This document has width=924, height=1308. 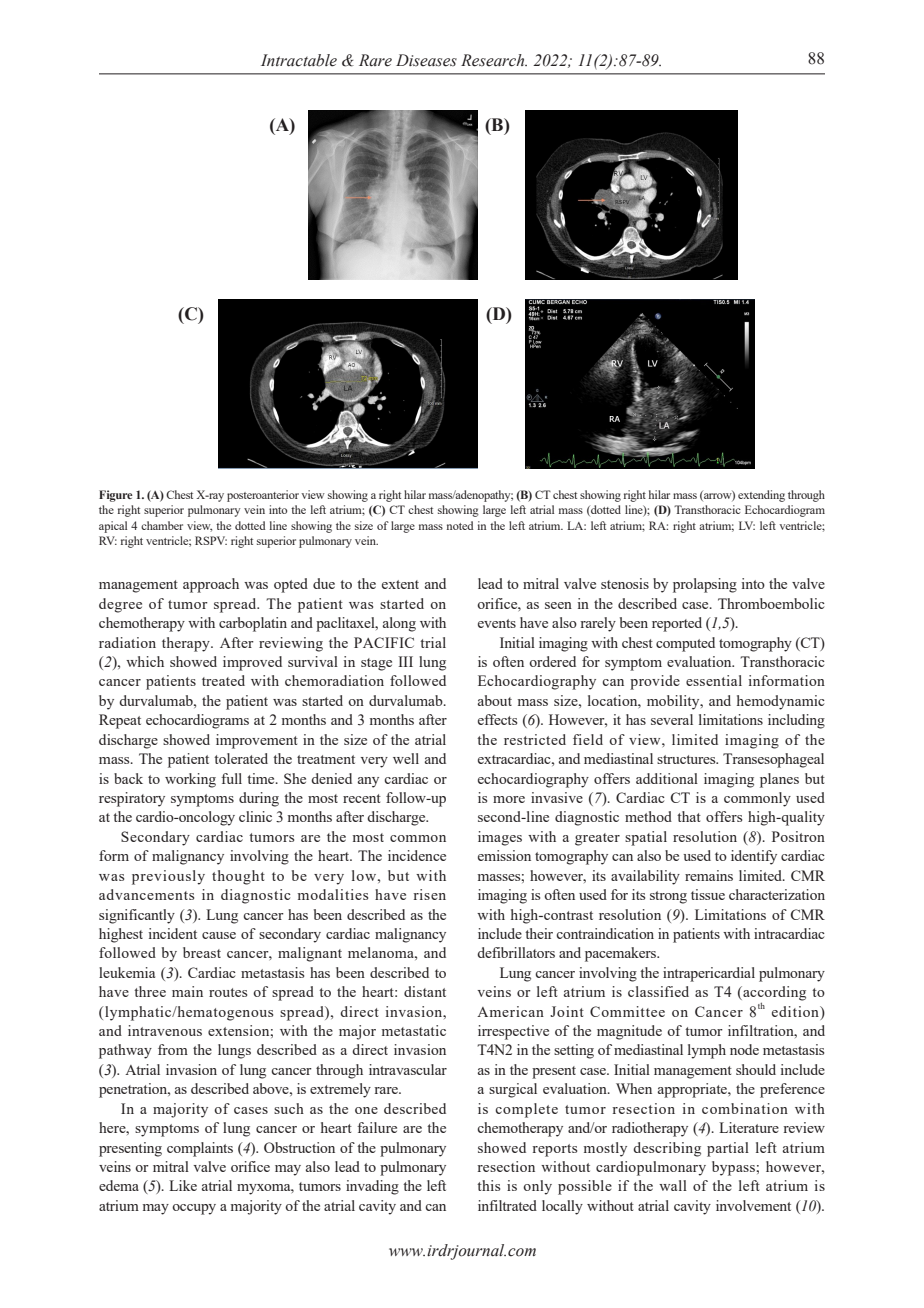 What do you see at coordinates (426, 60) in the document?
I see `Diseases` at bounding box center [426, 60].
